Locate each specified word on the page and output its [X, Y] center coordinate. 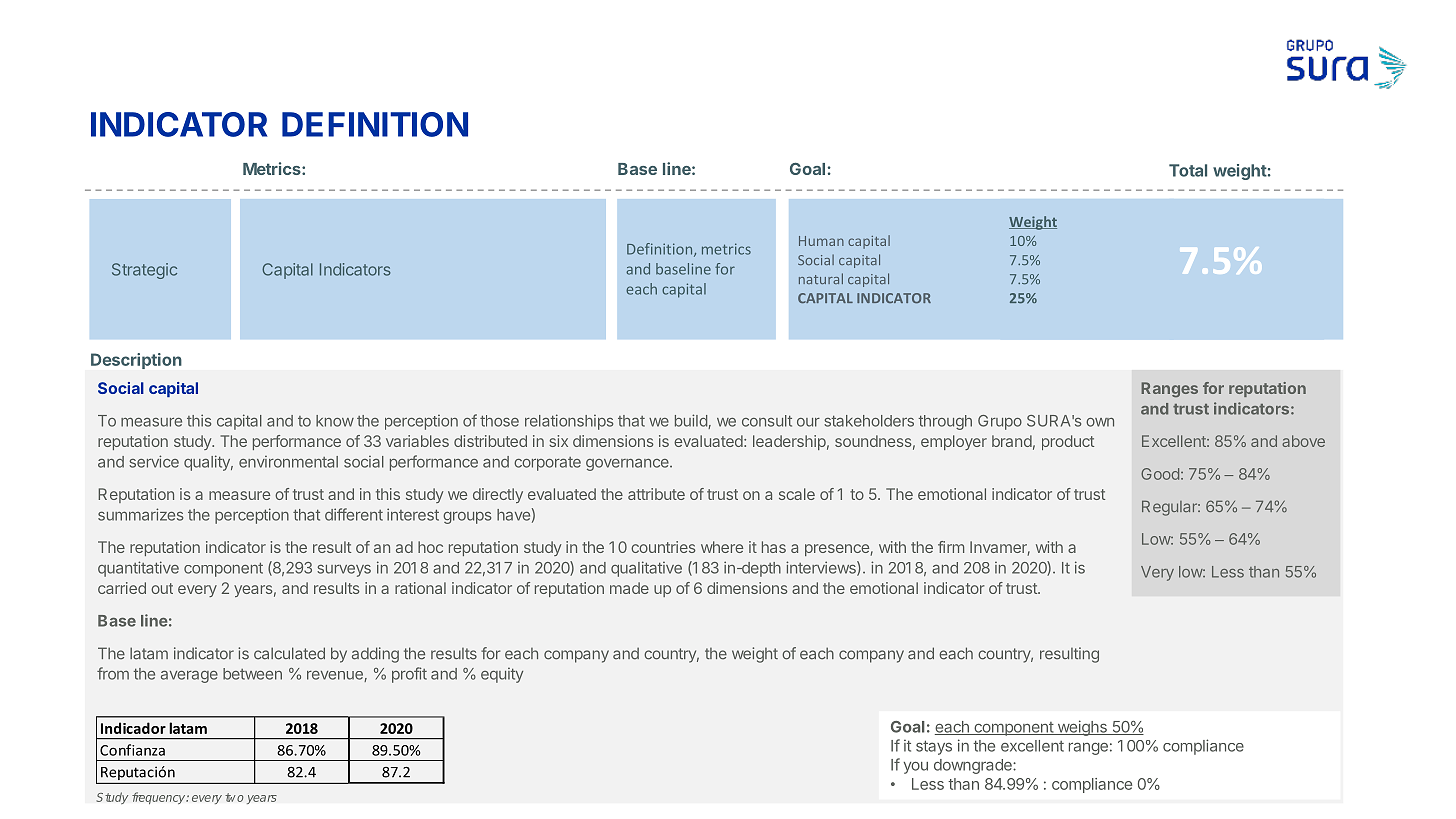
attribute [656, 494]
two [234, 797]
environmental [288, 462]
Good [1160, 474]
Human [821, 241]
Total [1188, 170]
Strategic [144, 271]
